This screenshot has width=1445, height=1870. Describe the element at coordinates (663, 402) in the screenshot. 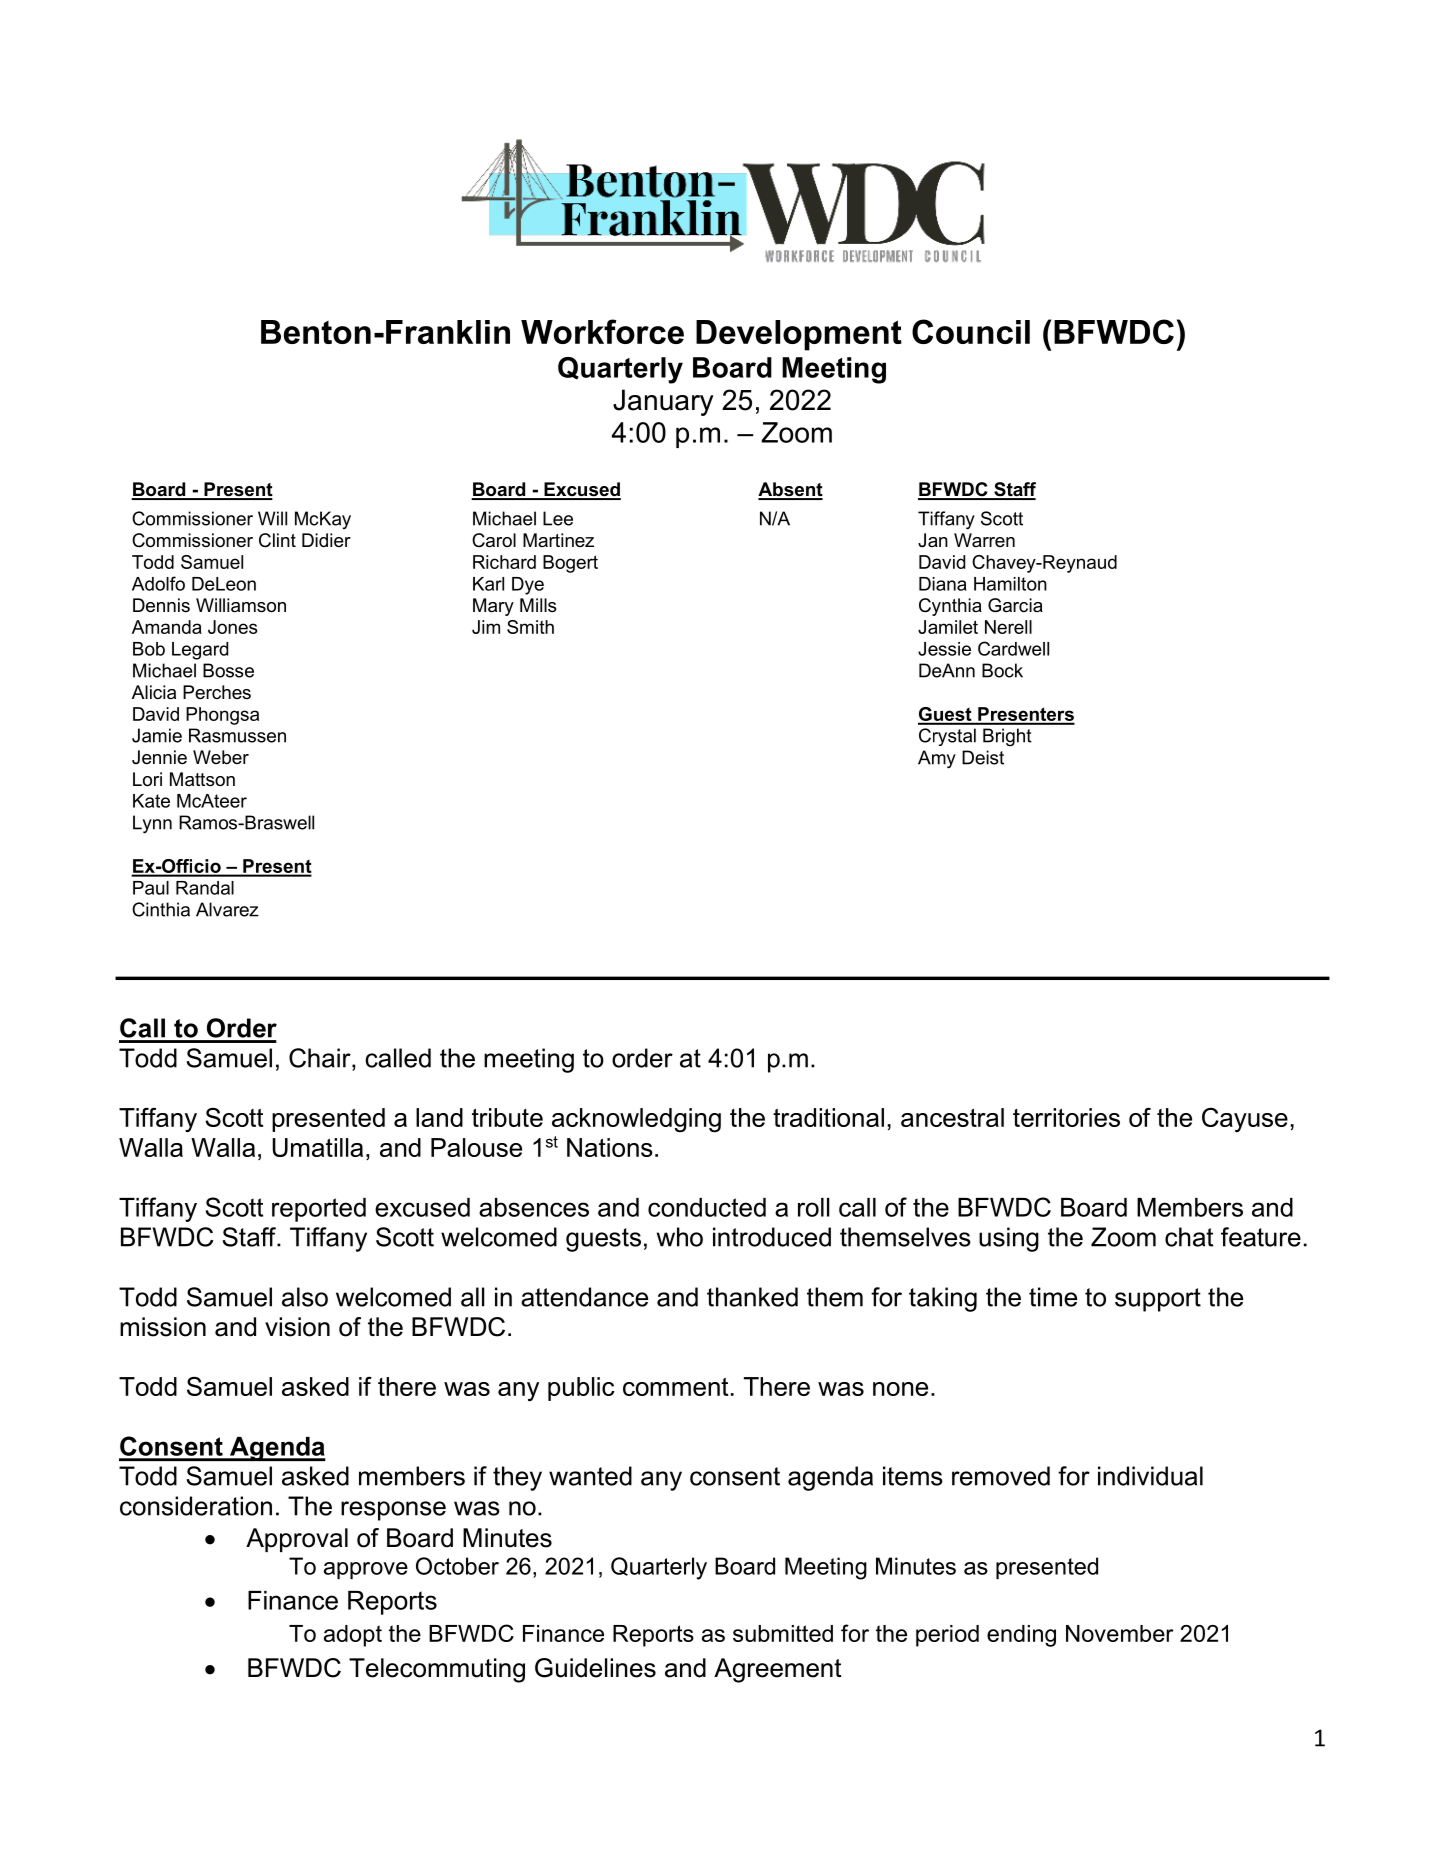

I see `January` at that location.
